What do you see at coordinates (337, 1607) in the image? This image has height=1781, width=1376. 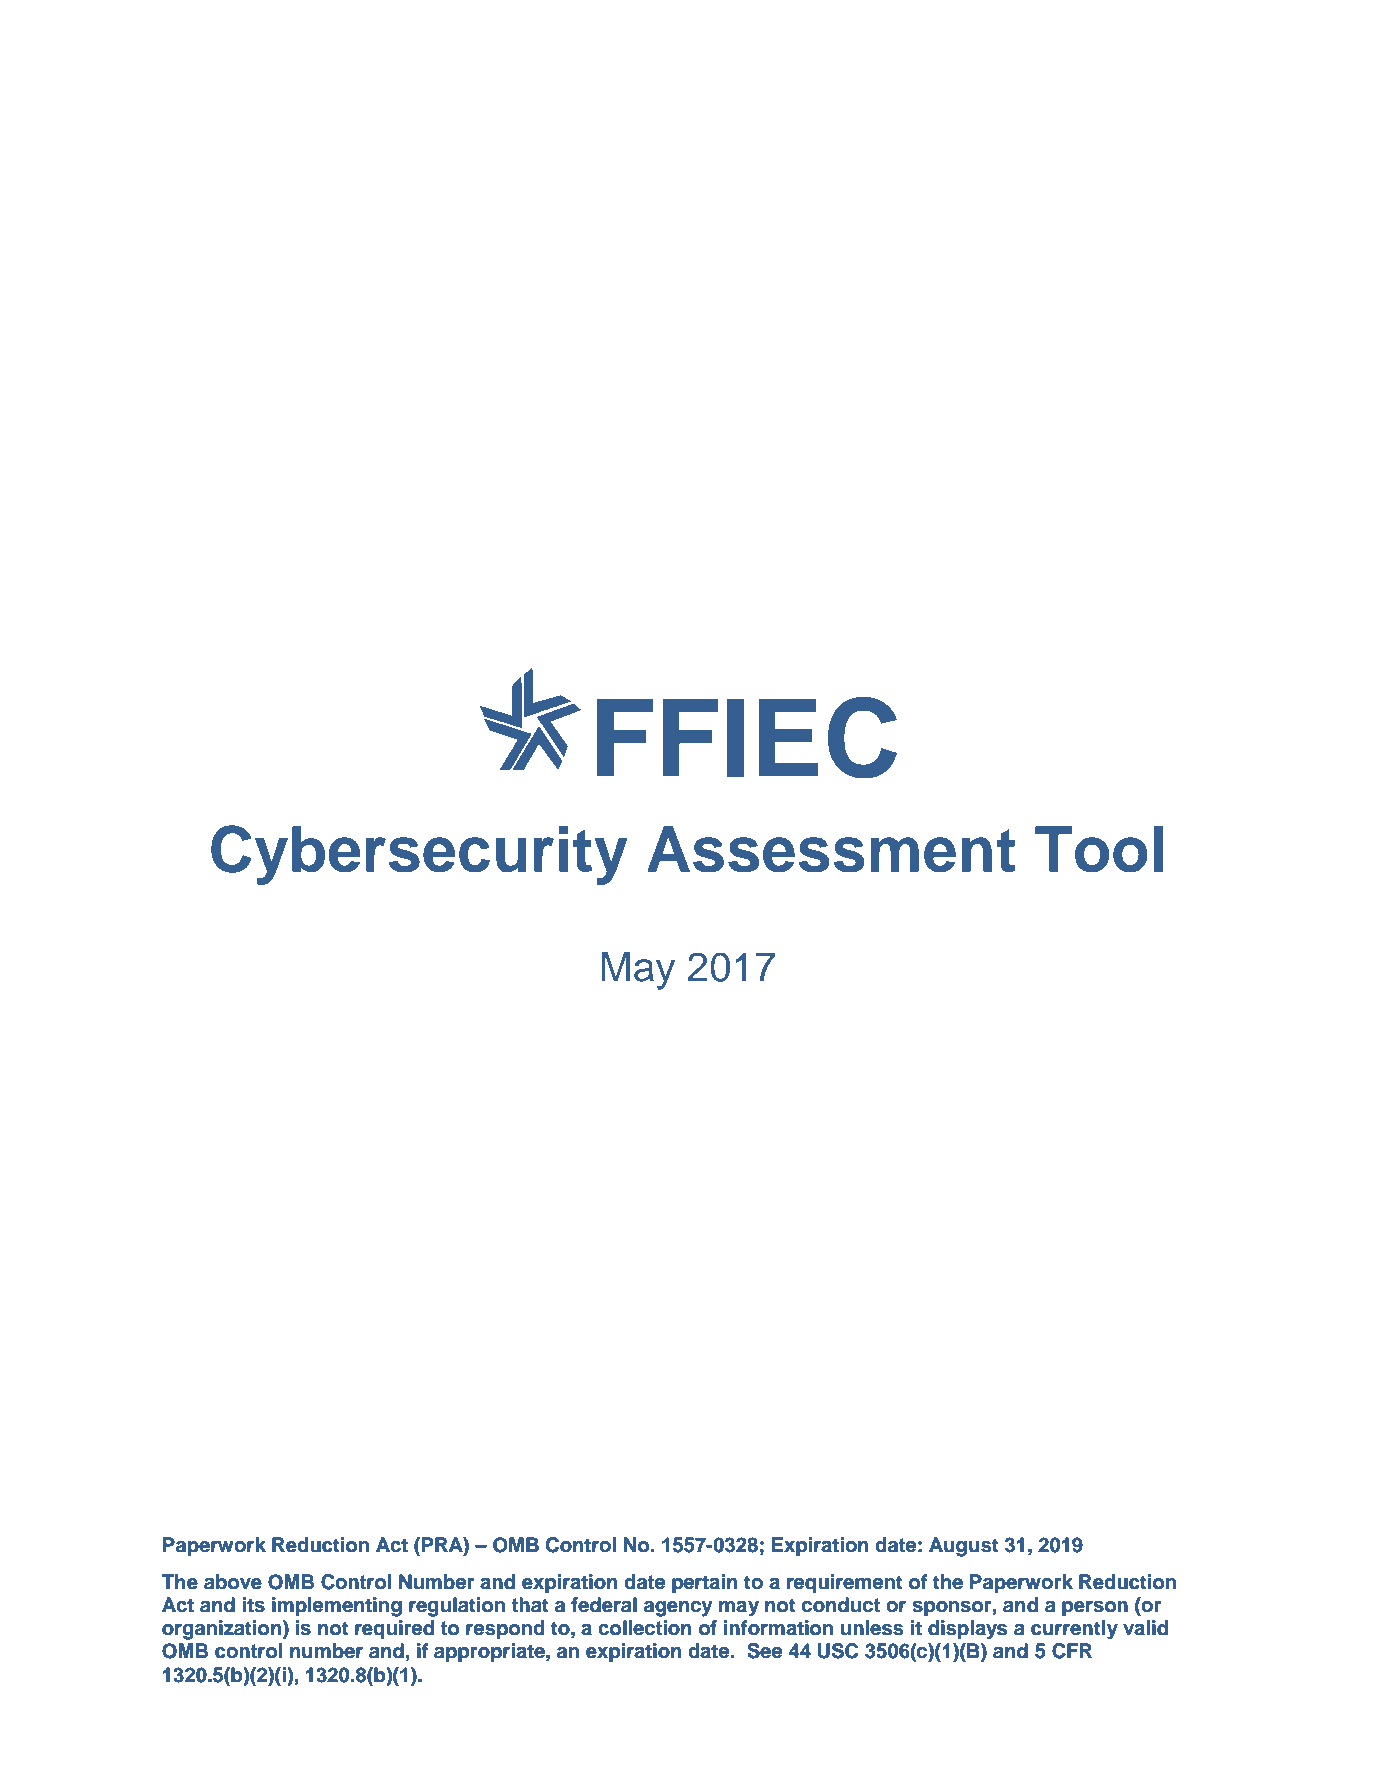 I see `implementing` at bounding box center [337, 1607].
